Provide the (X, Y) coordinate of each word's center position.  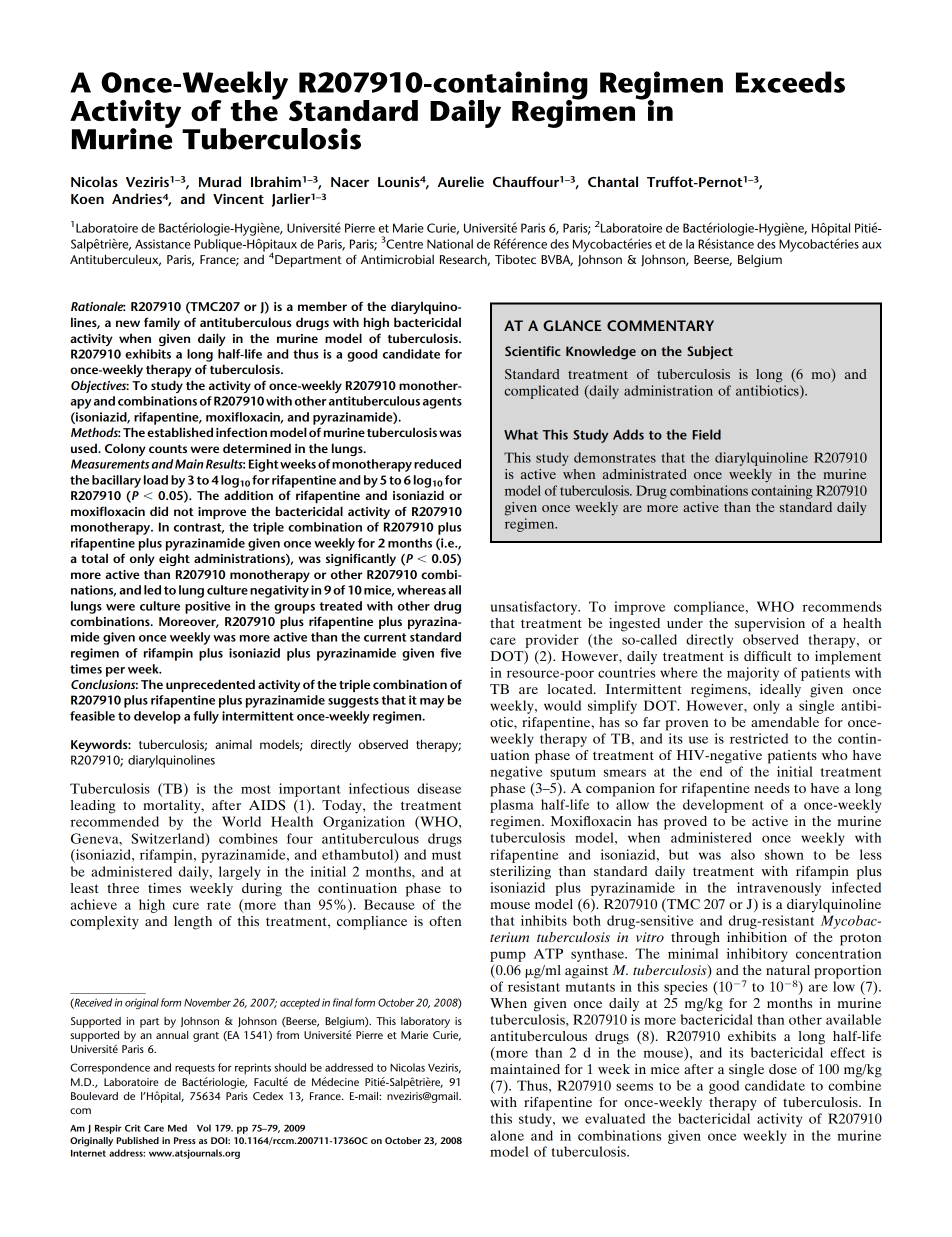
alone (507, 1135)
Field (706, 434)
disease (439, 788)
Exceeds (790, 82)
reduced (437, 464)
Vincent (238, 198)
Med (177, 1128)
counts (168, 449)
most (256, 789)
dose (783, 1069)
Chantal (613, 181)
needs (772, 788)
